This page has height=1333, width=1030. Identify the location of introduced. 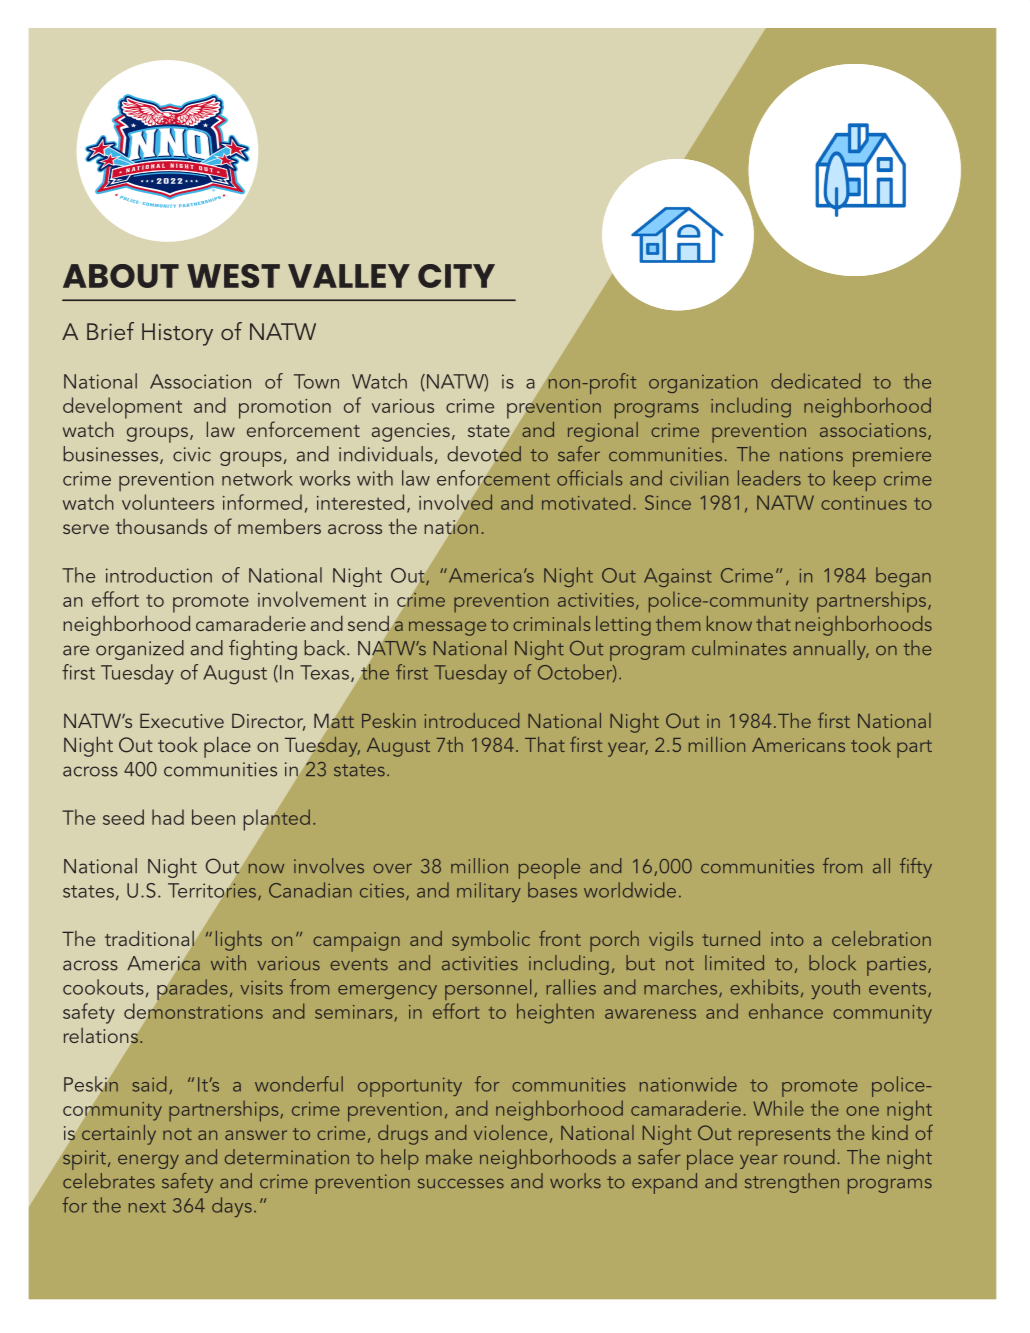
(472, 720).
